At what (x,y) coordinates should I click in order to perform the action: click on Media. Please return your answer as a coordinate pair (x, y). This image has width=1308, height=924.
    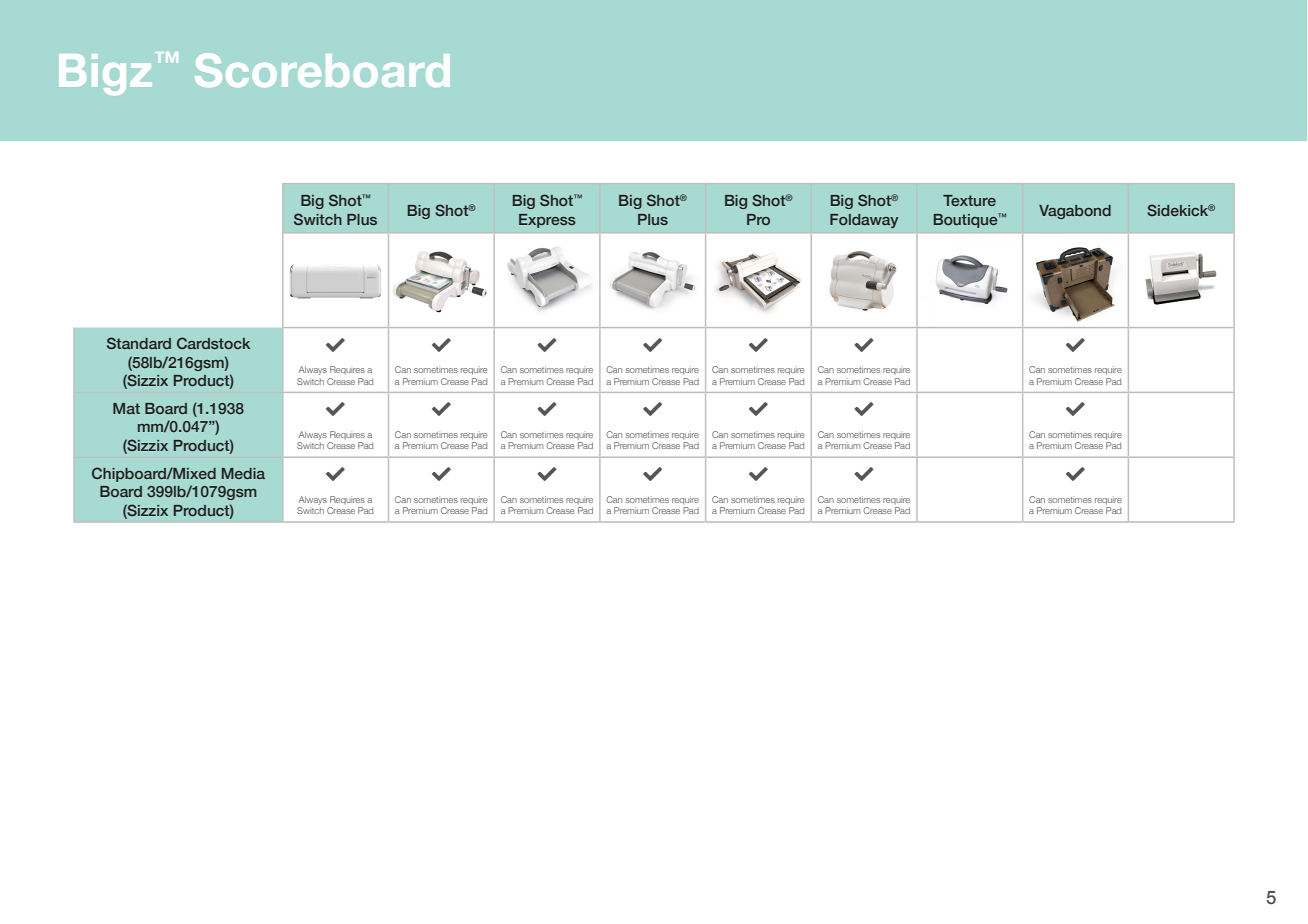
    Looking at the image, I should click on (243, 473).
